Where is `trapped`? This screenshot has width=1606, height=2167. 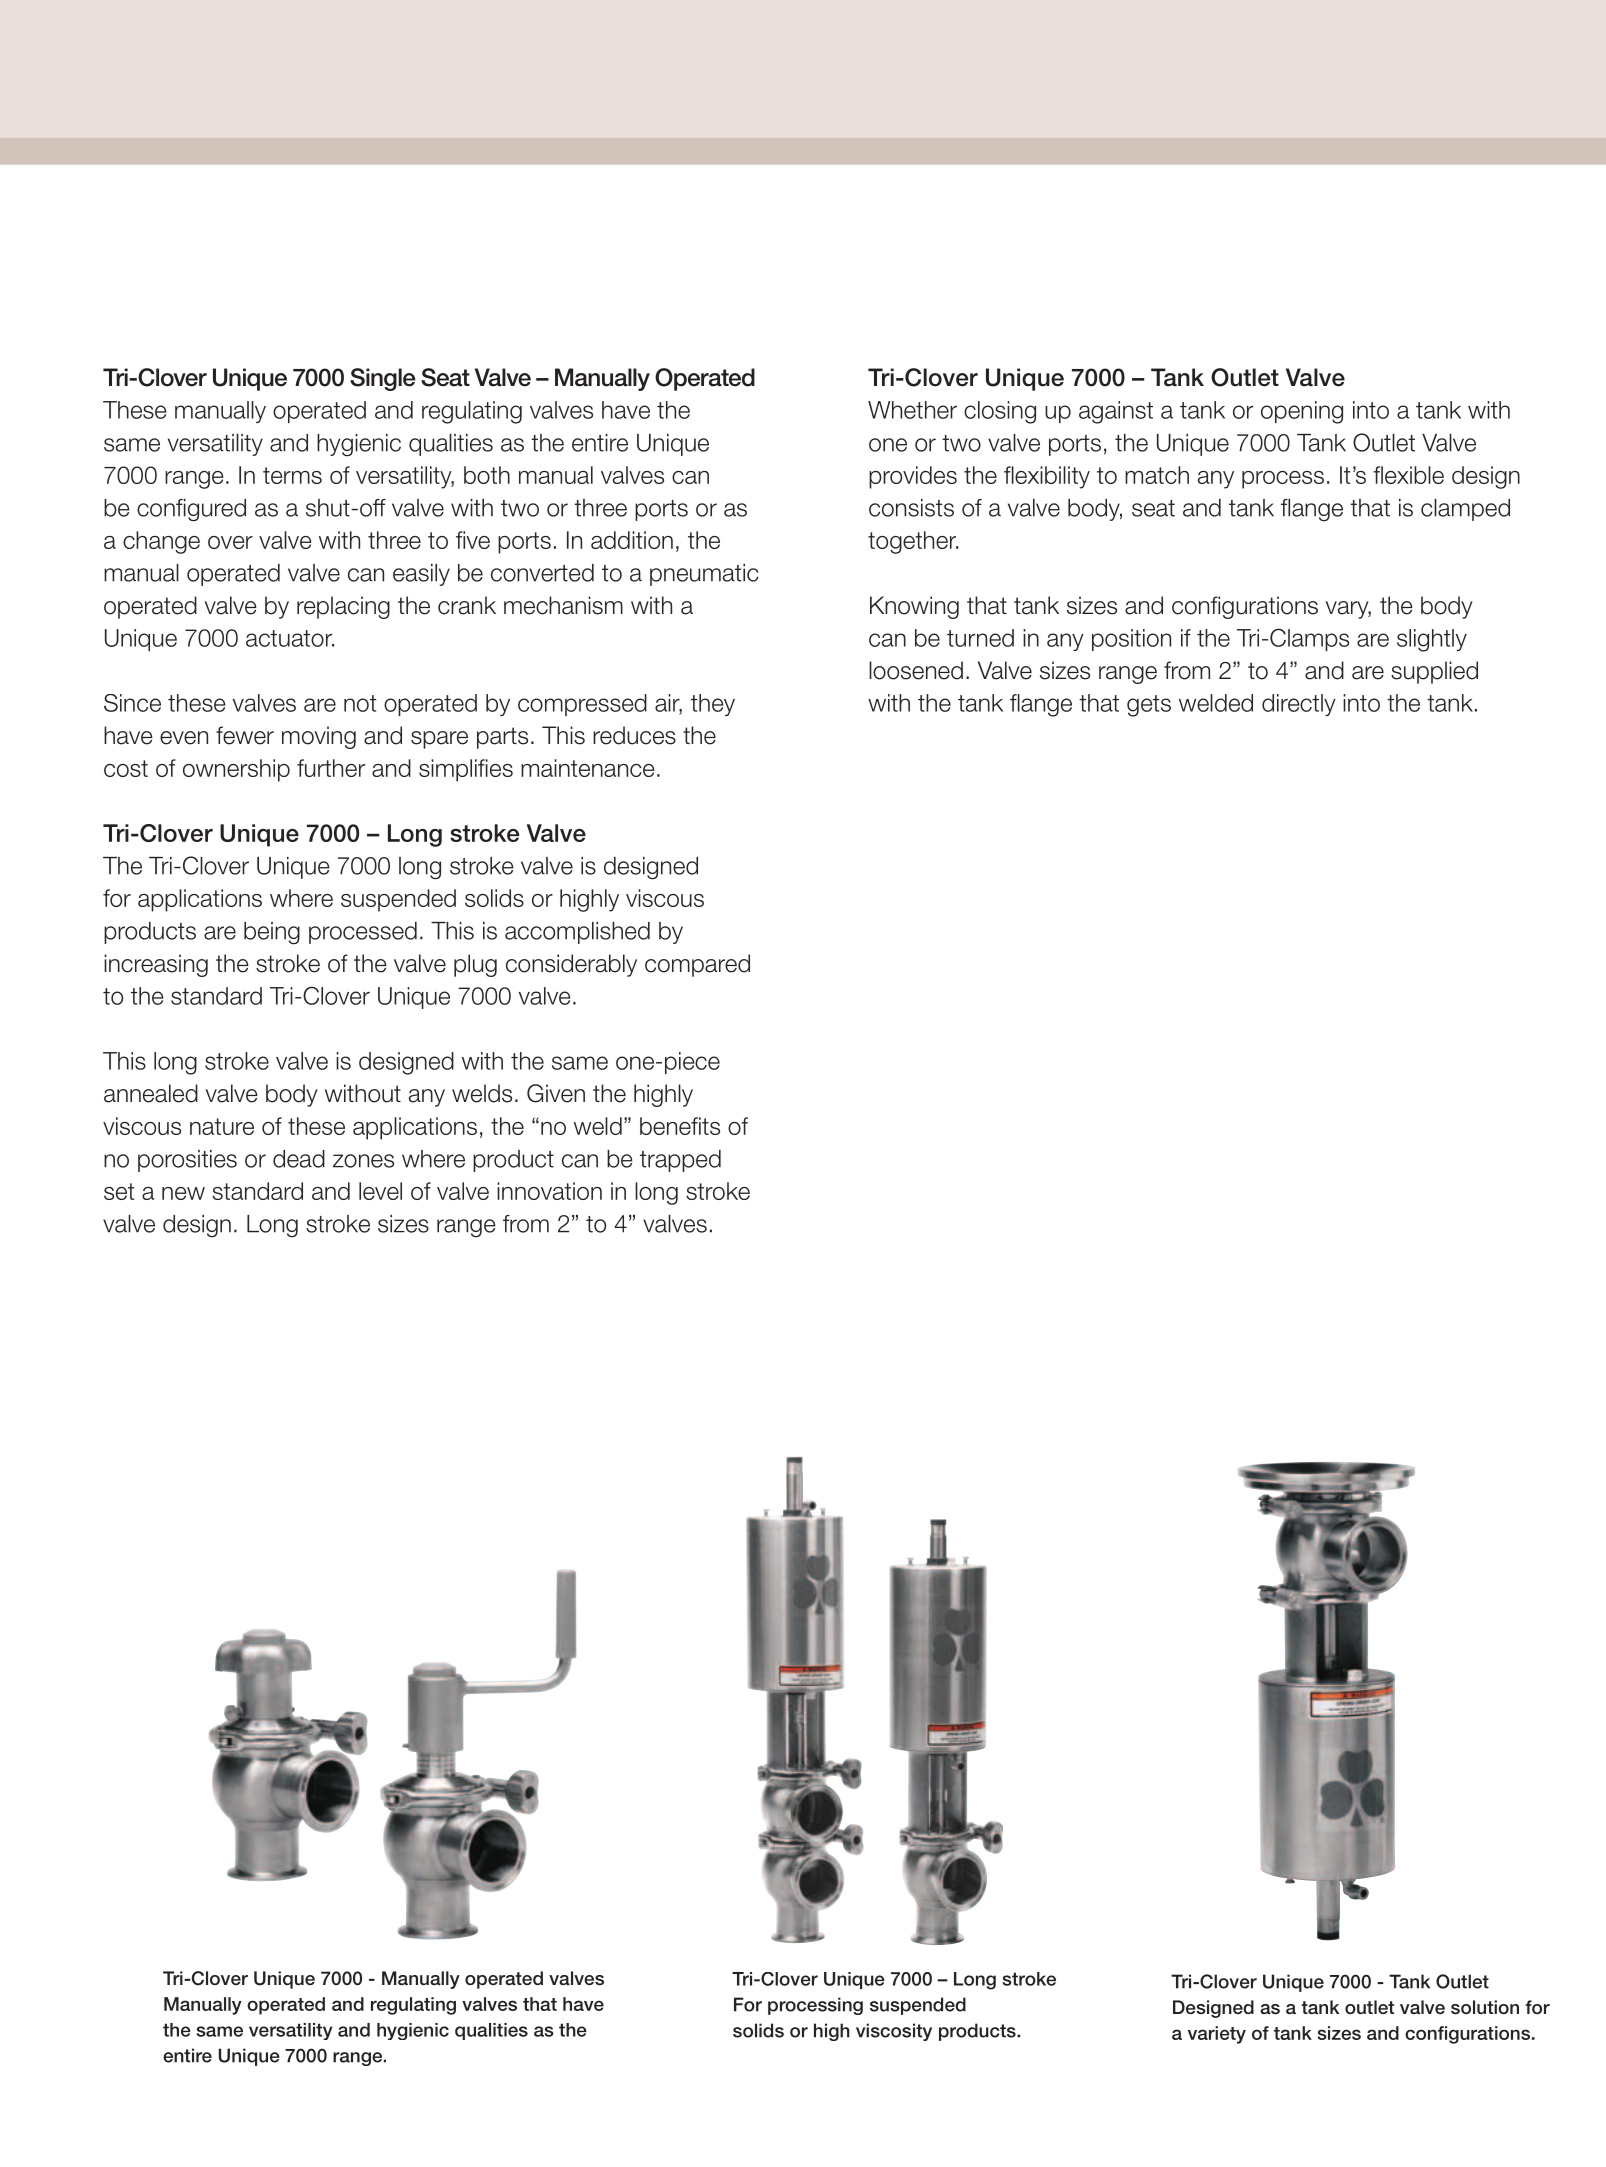 trapped is located at coordinates (680, 1161).
